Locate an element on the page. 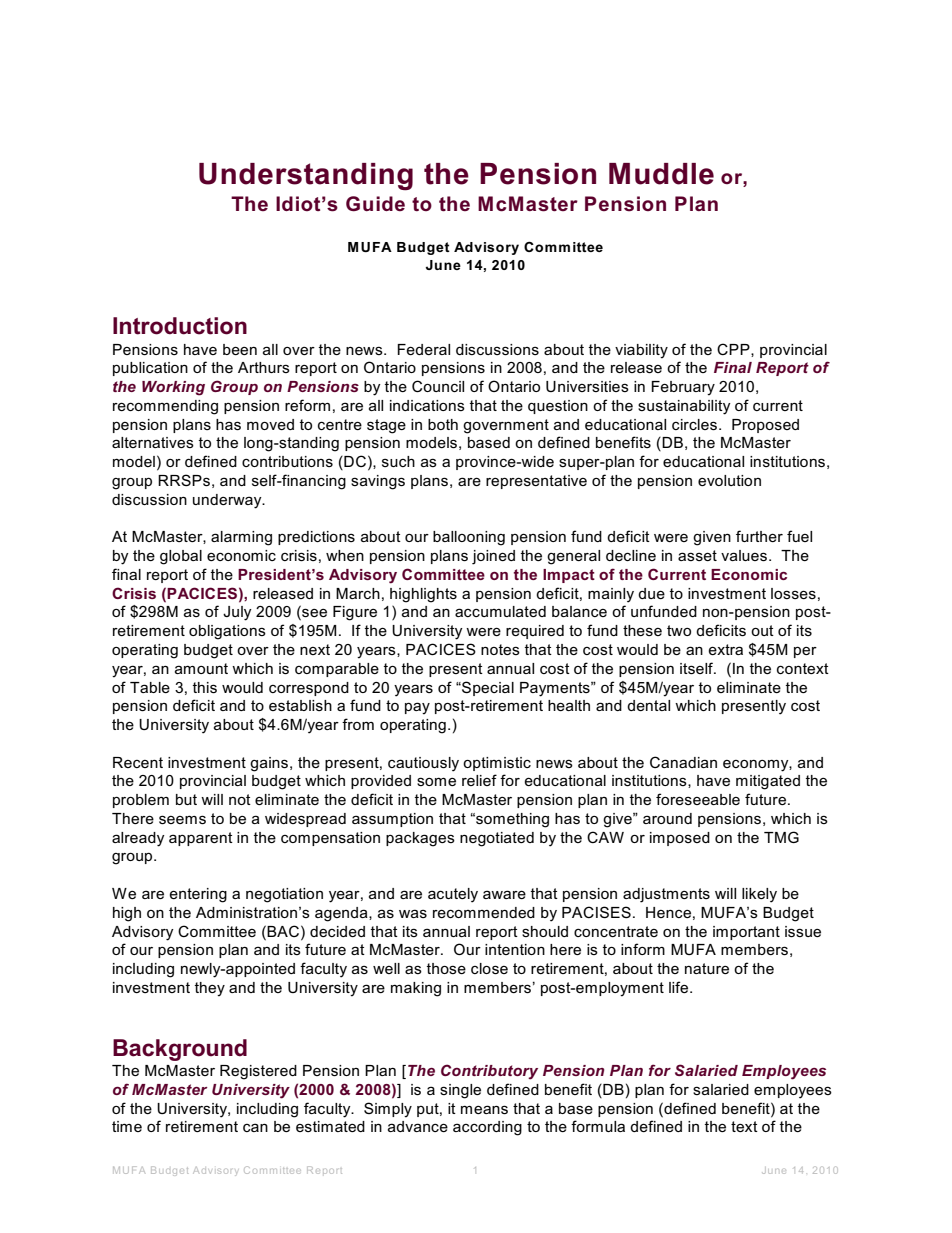 This page has height=1233, width=952. amount is located at coordinates (201, 668).
